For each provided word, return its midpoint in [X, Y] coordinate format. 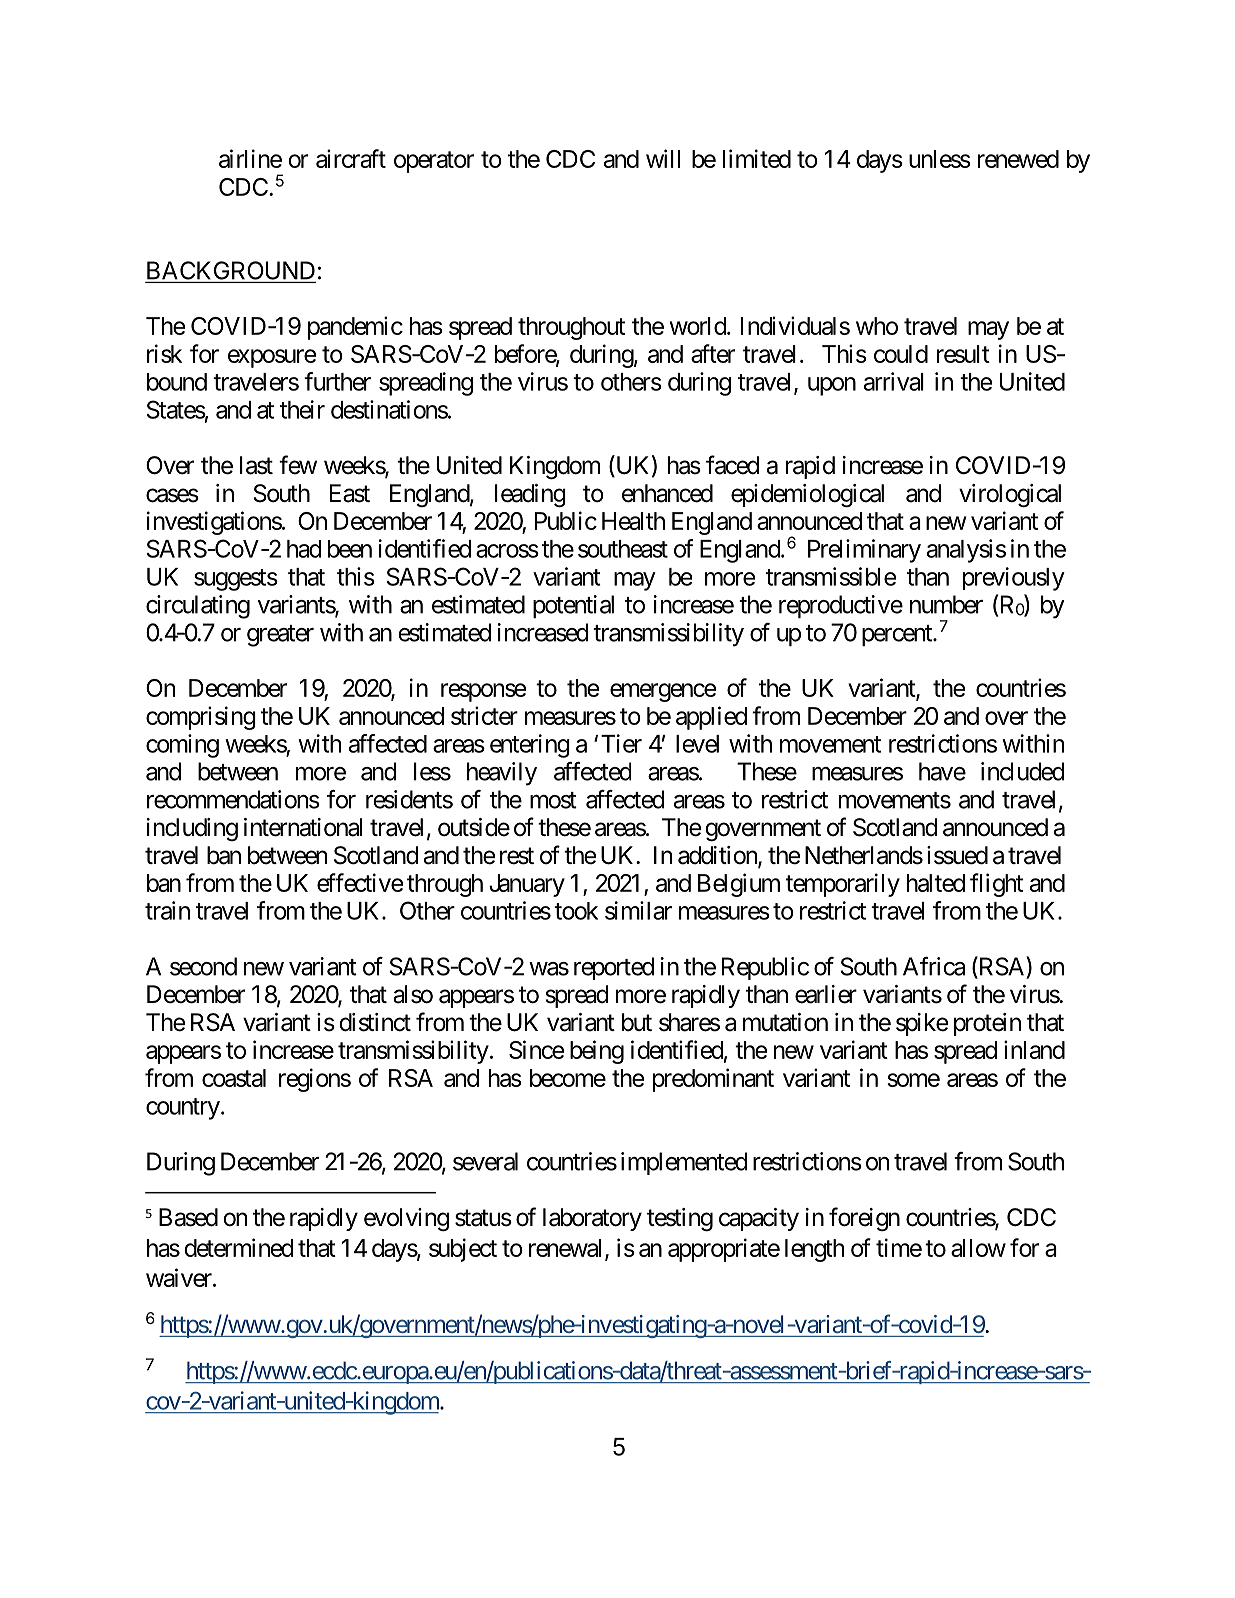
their [302, 409]
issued [957, 855]
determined [239, 1247]
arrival [894, 381]
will [663, 158]
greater [280, 636]
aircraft [351, 158]
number [946, 604]
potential [573, 606]
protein [987, 1024]
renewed [1018, 159]
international [303, 827]
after [713, 353]
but [637, 1022]
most [553, 800]
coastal [234, 1078]
